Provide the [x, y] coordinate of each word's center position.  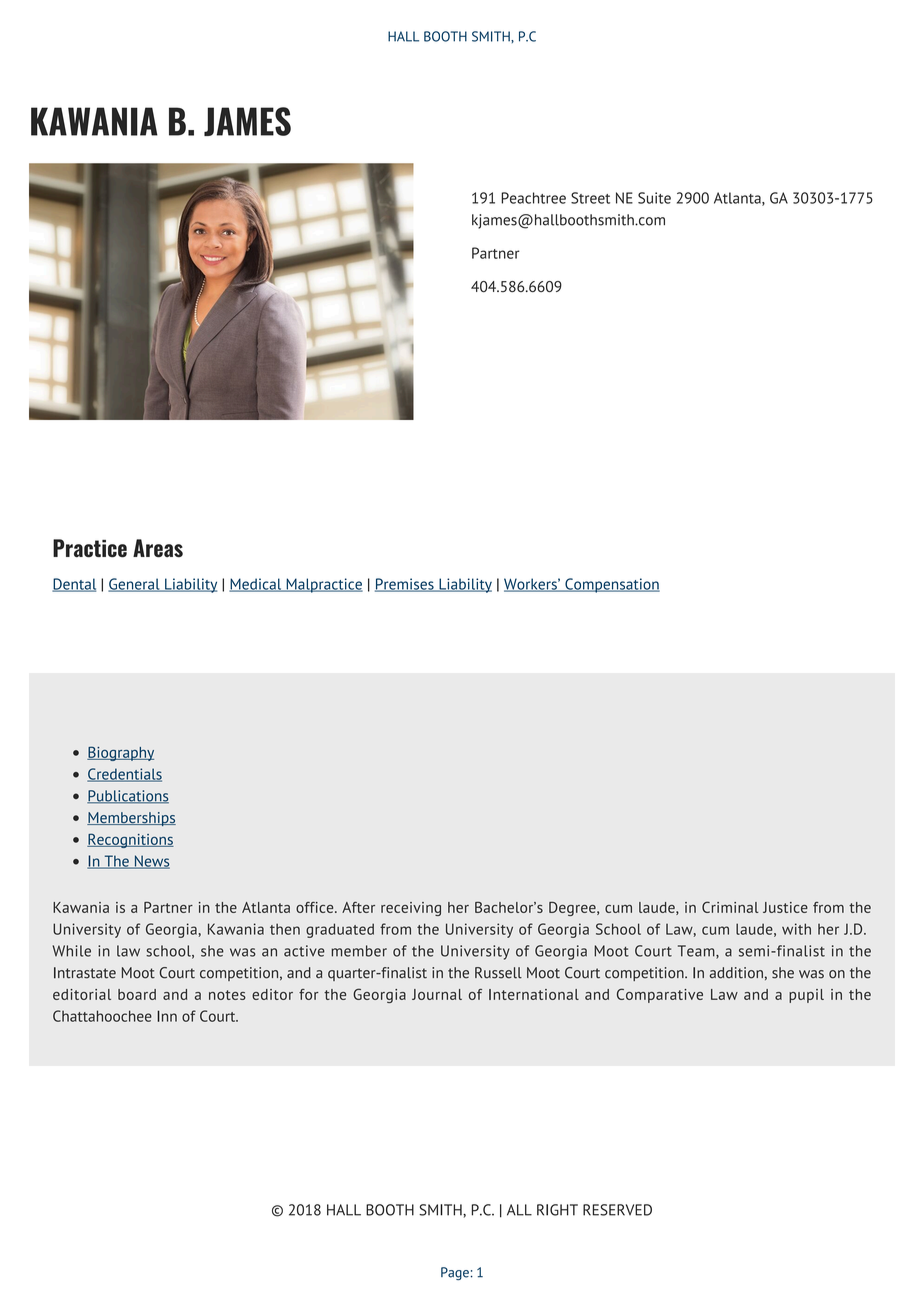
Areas [158, 548]
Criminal [730, 907]
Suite [654, 198]
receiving [411, 909]
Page [455, 1273]
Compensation [611, 585]
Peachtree [533, 198]
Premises [405, 585]
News [151, 862]
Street [590, 198]
